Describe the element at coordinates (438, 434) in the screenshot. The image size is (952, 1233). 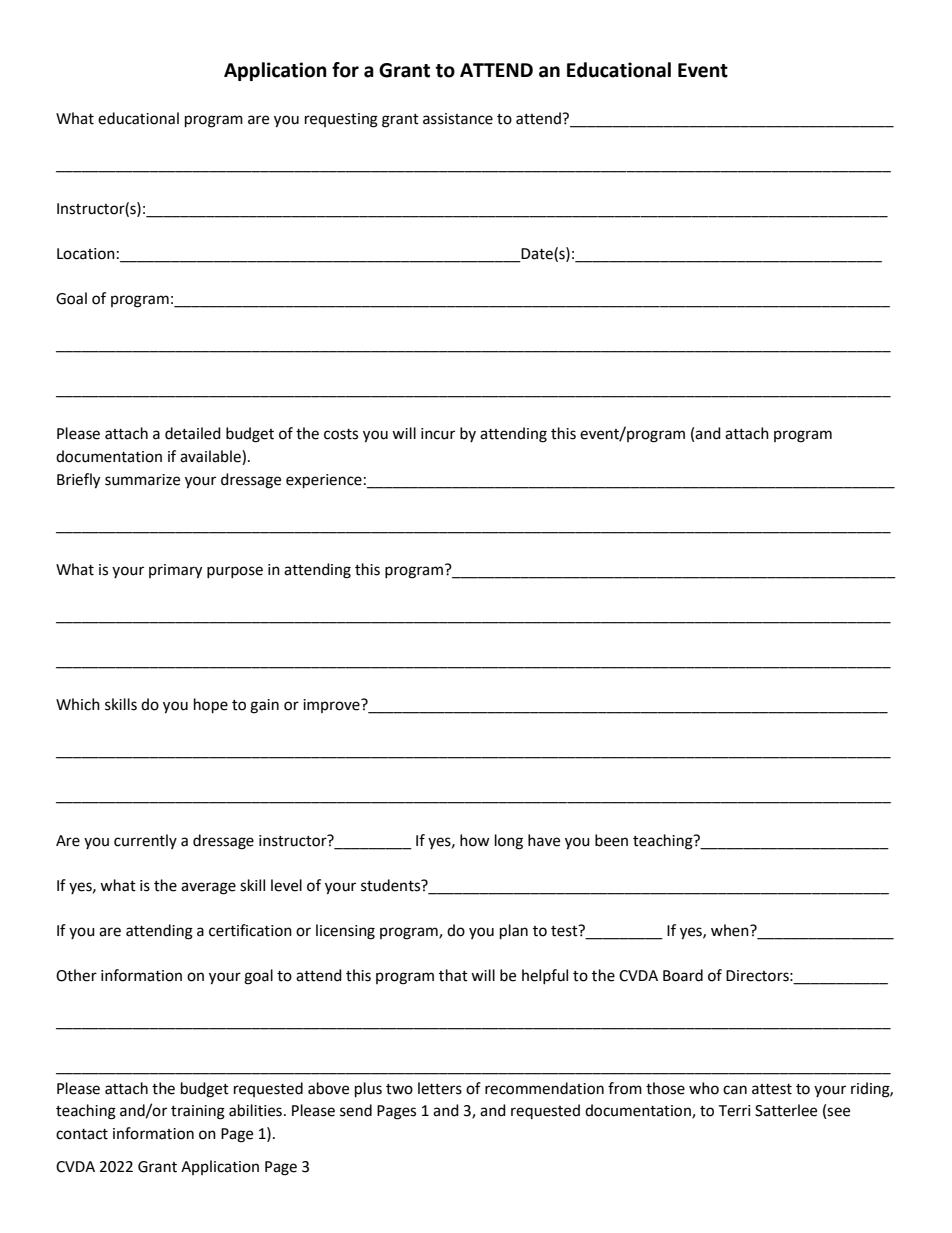
I see `incur` at that location.
